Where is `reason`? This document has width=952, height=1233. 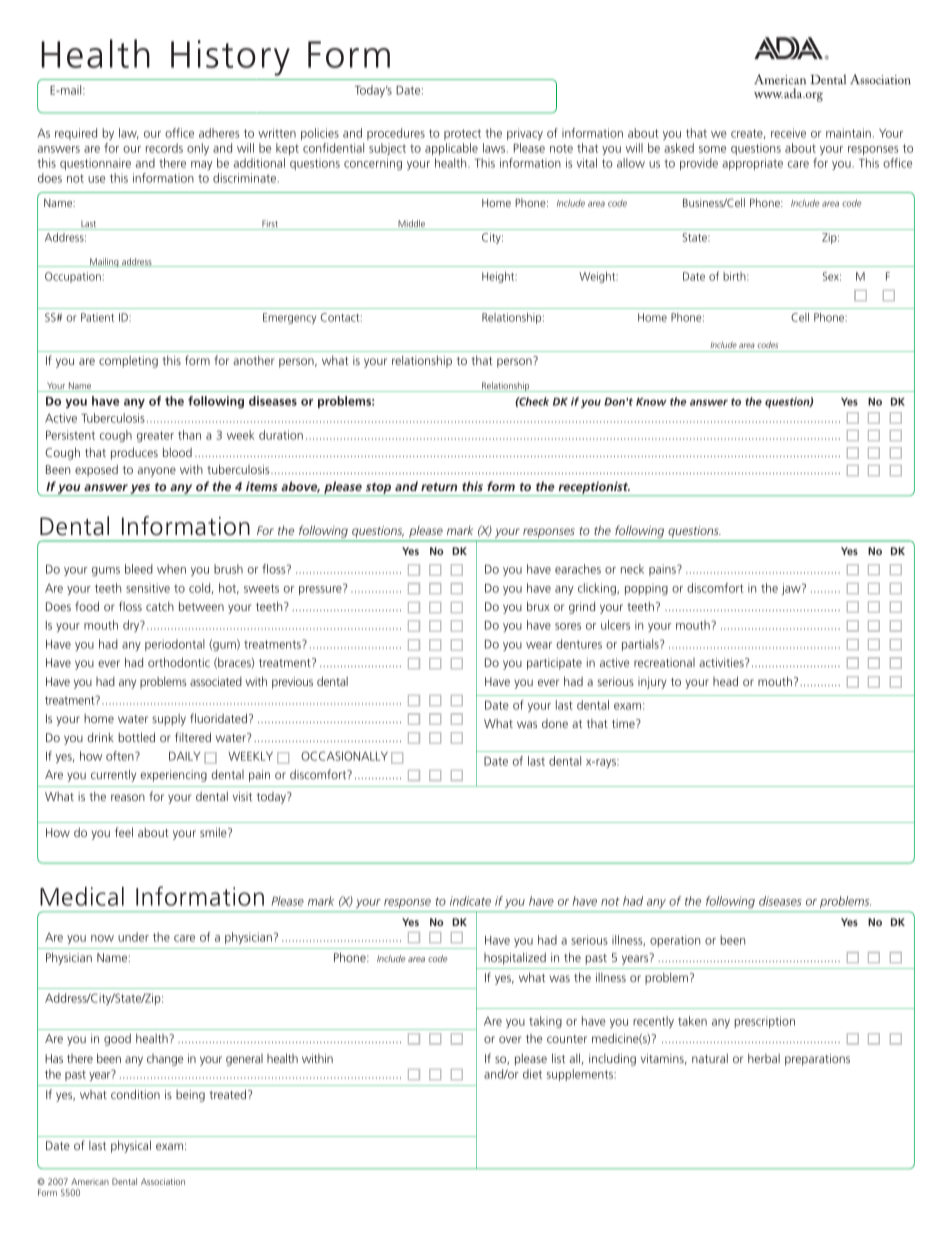
reason is located at coordinates (128, 797).
